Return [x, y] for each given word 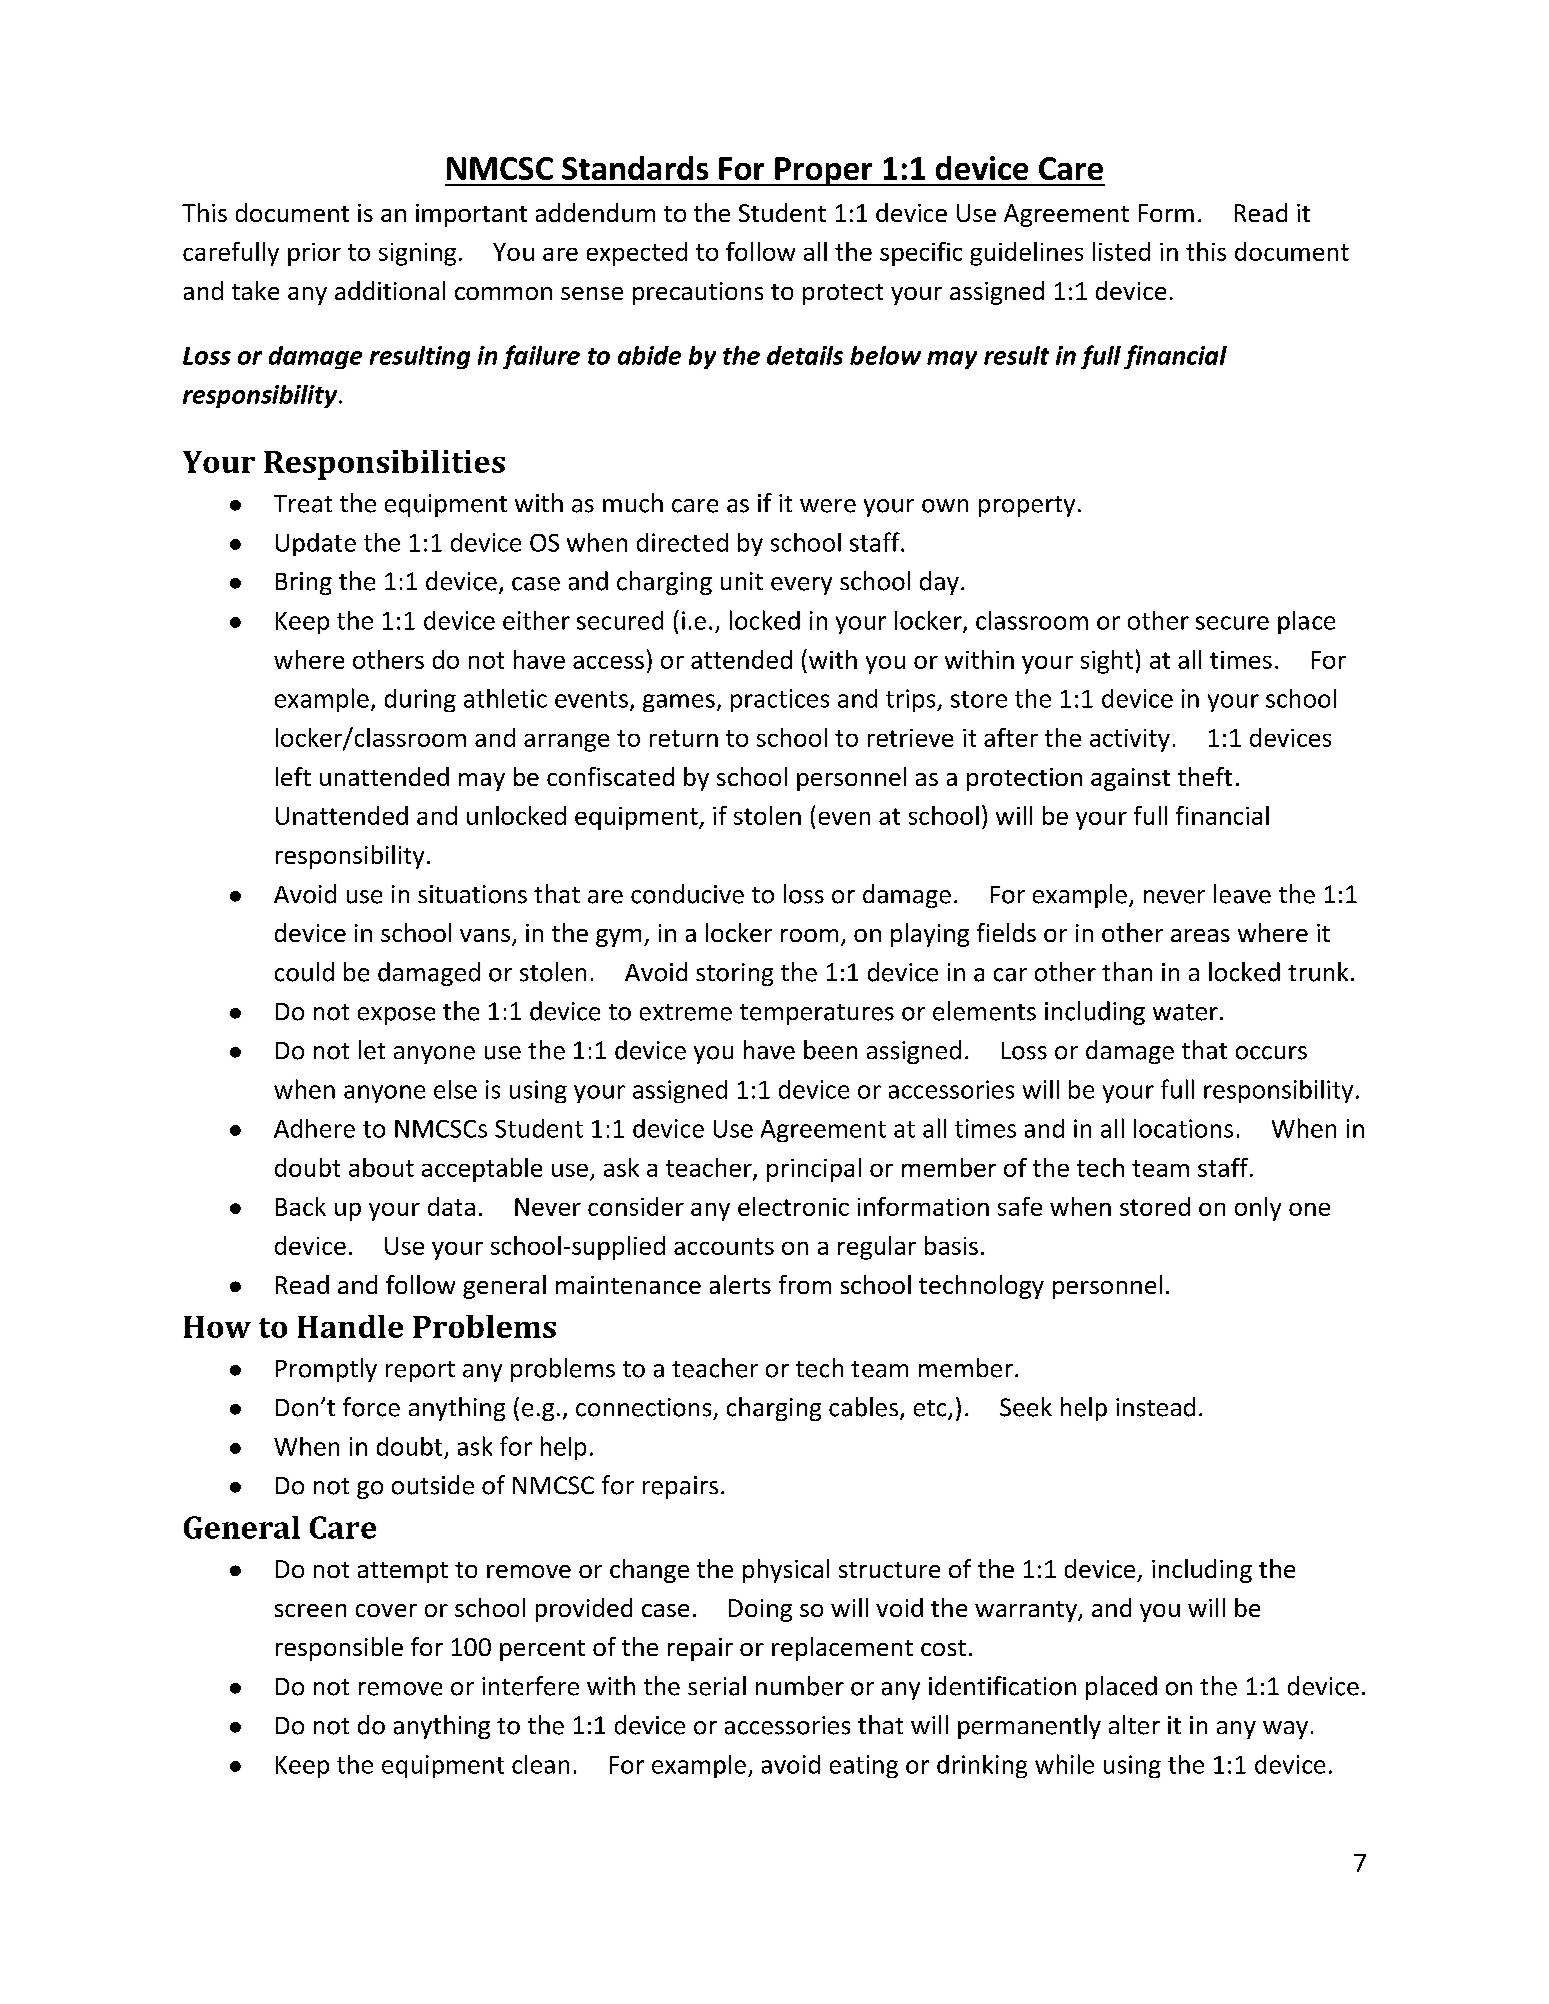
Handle [350, 1326]
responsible [339, 1649]
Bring [304, 583]
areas [1200, 935]
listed [1121, 251]
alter [1134, 1725]
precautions [698, 293]
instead [1155, 1407]
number [800, 1686]
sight [1107, 662]
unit [742, 581]
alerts [740, 1284]
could [304, 972]
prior [314, 254]
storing [734, 974]
